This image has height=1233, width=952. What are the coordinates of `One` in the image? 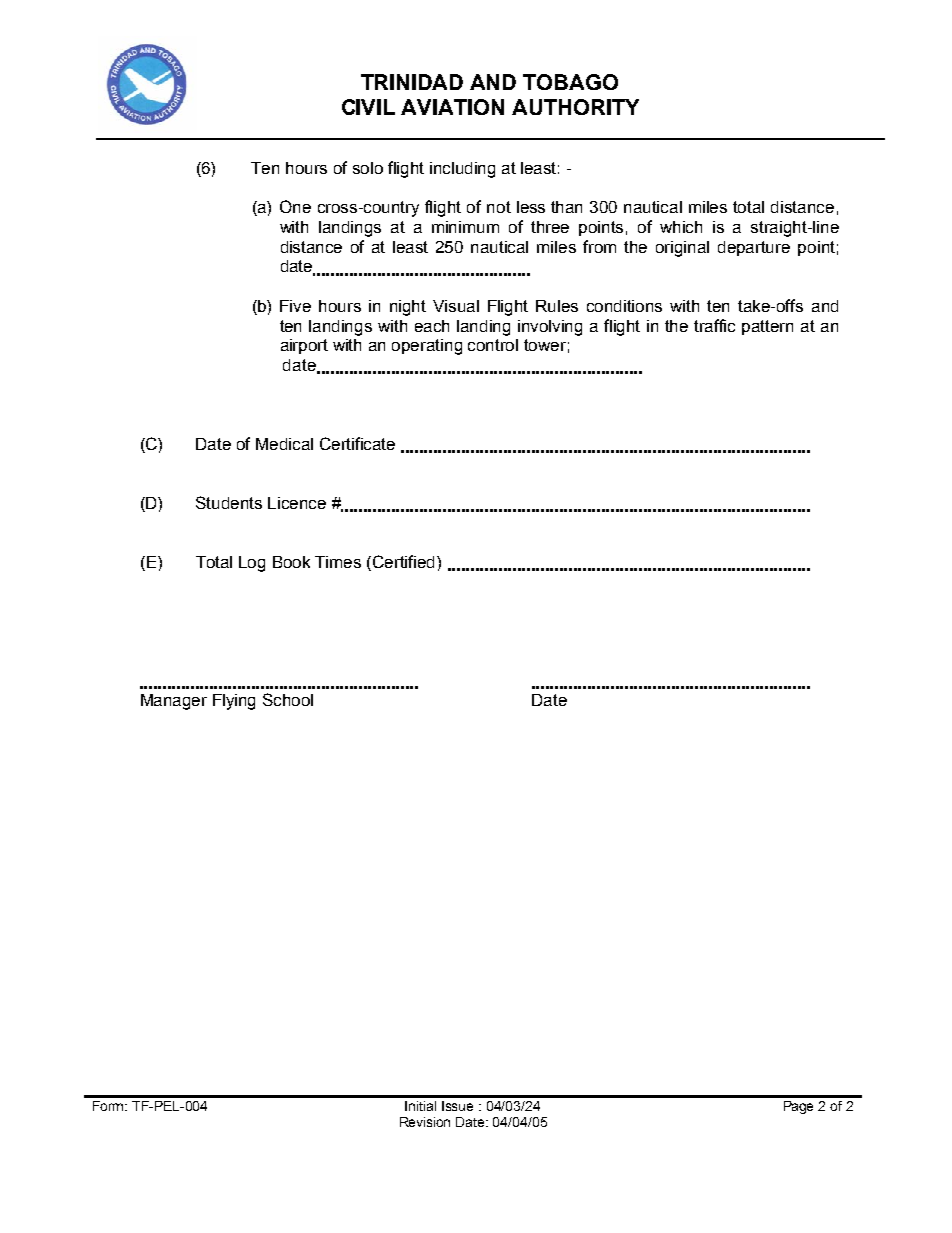 It's located at (295, 206).
